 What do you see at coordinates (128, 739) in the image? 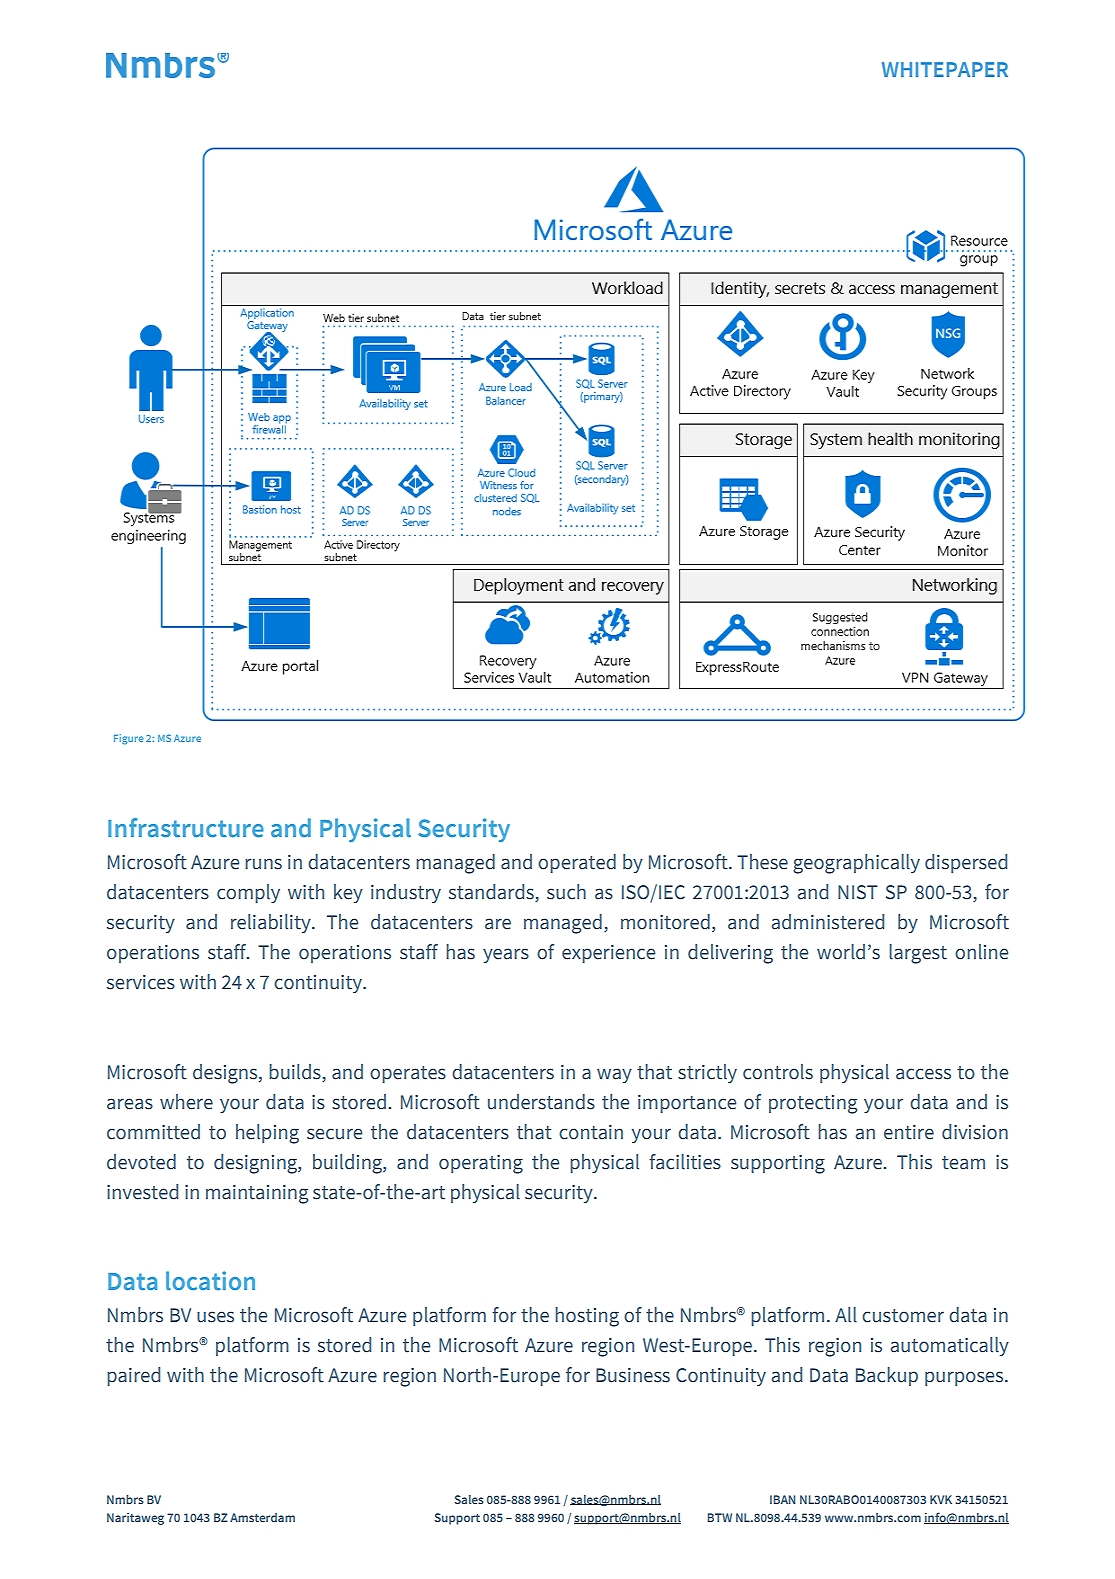
I see `Figure` at bounding box center [128, 739].
